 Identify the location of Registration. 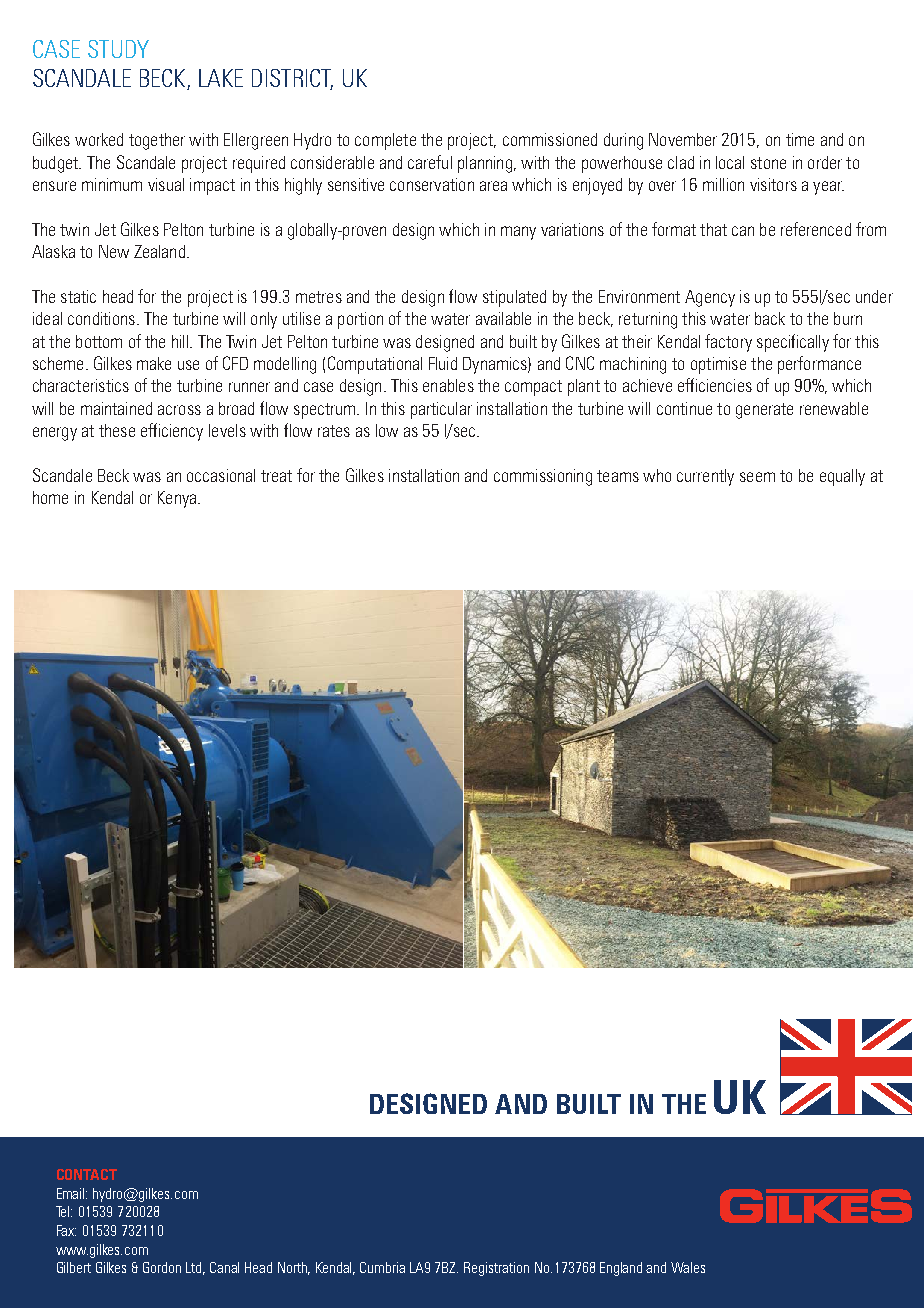
(496, 1269).
